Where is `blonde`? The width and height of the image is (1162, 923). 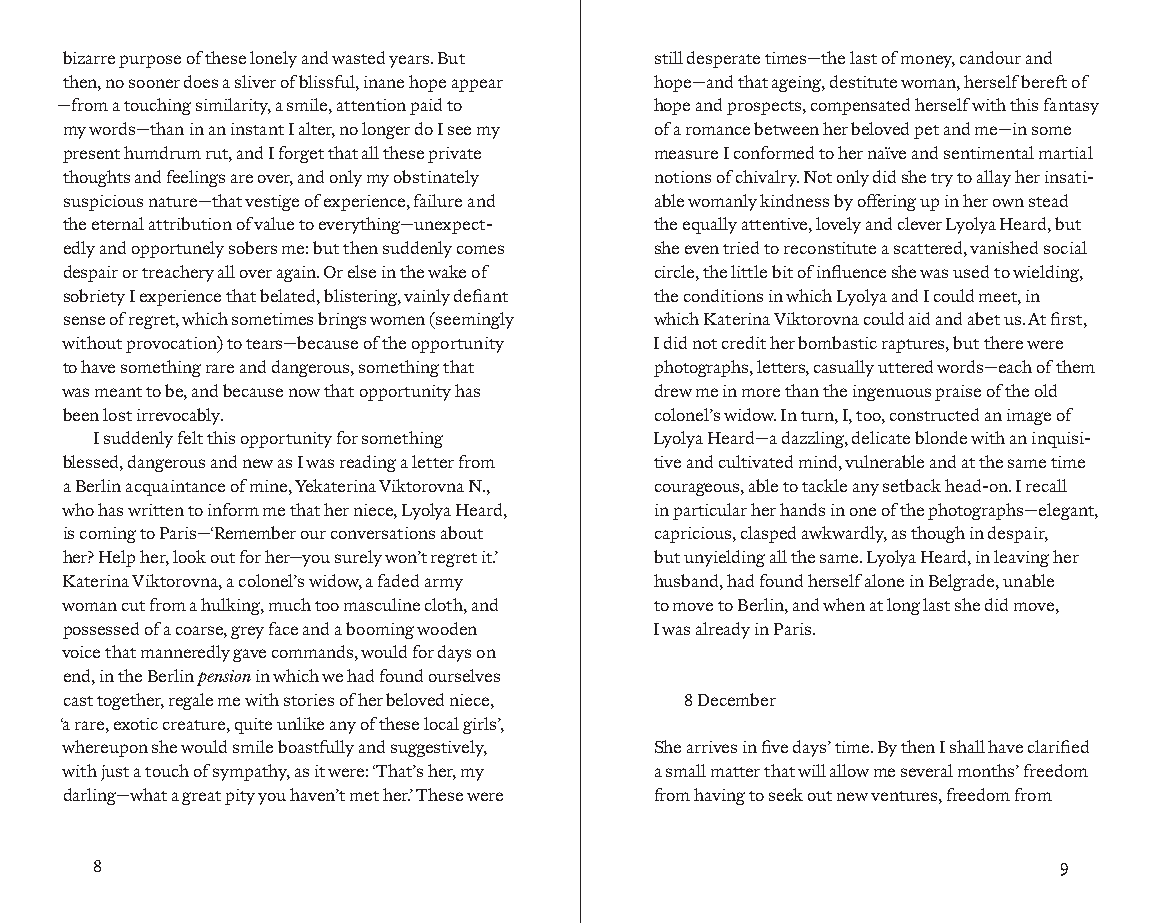 blonde is located at coordinates (941, 437).
